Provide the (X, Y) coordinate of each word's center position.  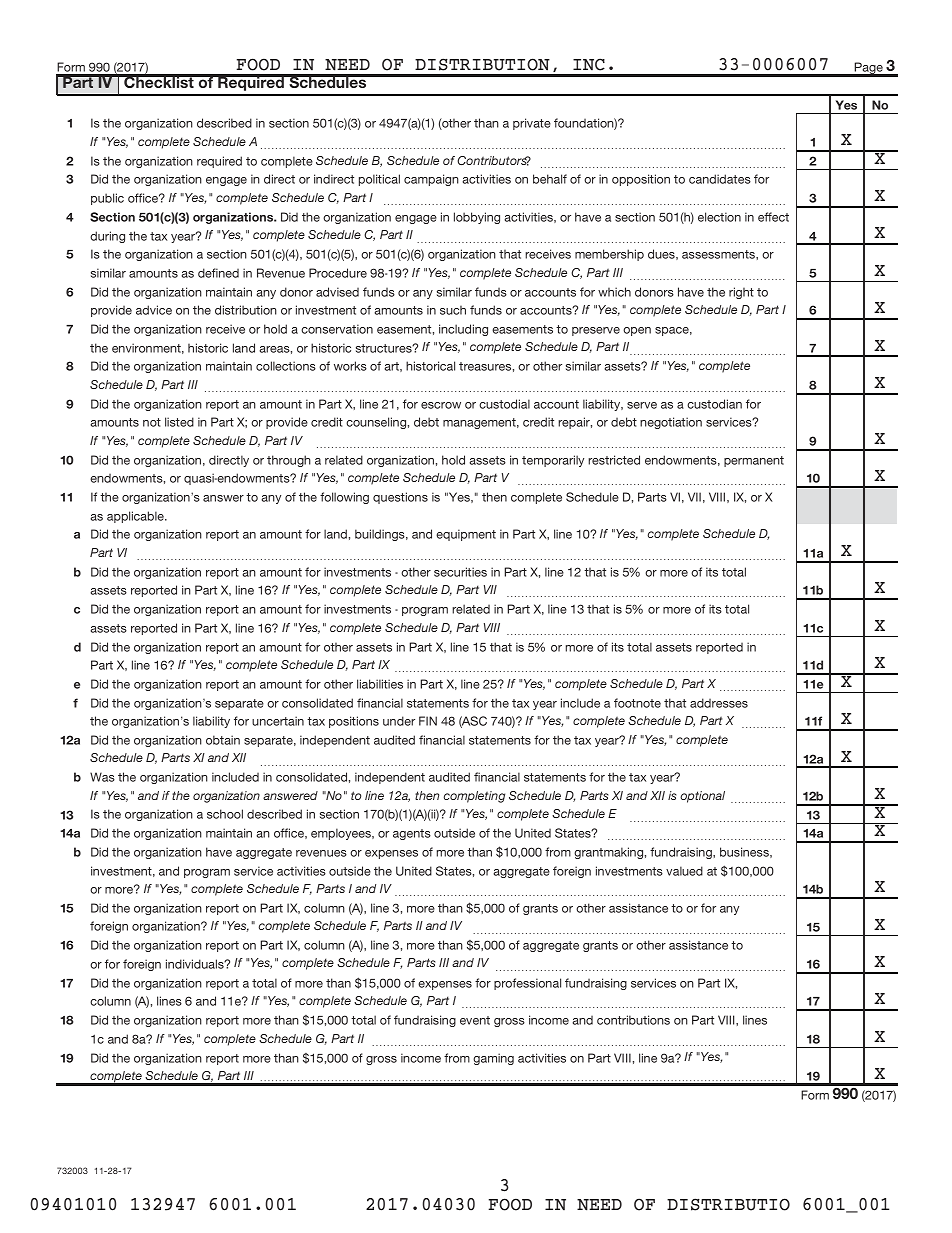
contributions (633, 1020)
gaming (493, 1059)
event (475, 1020)
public (107, 199)
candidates (720, 179)
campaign (431, 180)
